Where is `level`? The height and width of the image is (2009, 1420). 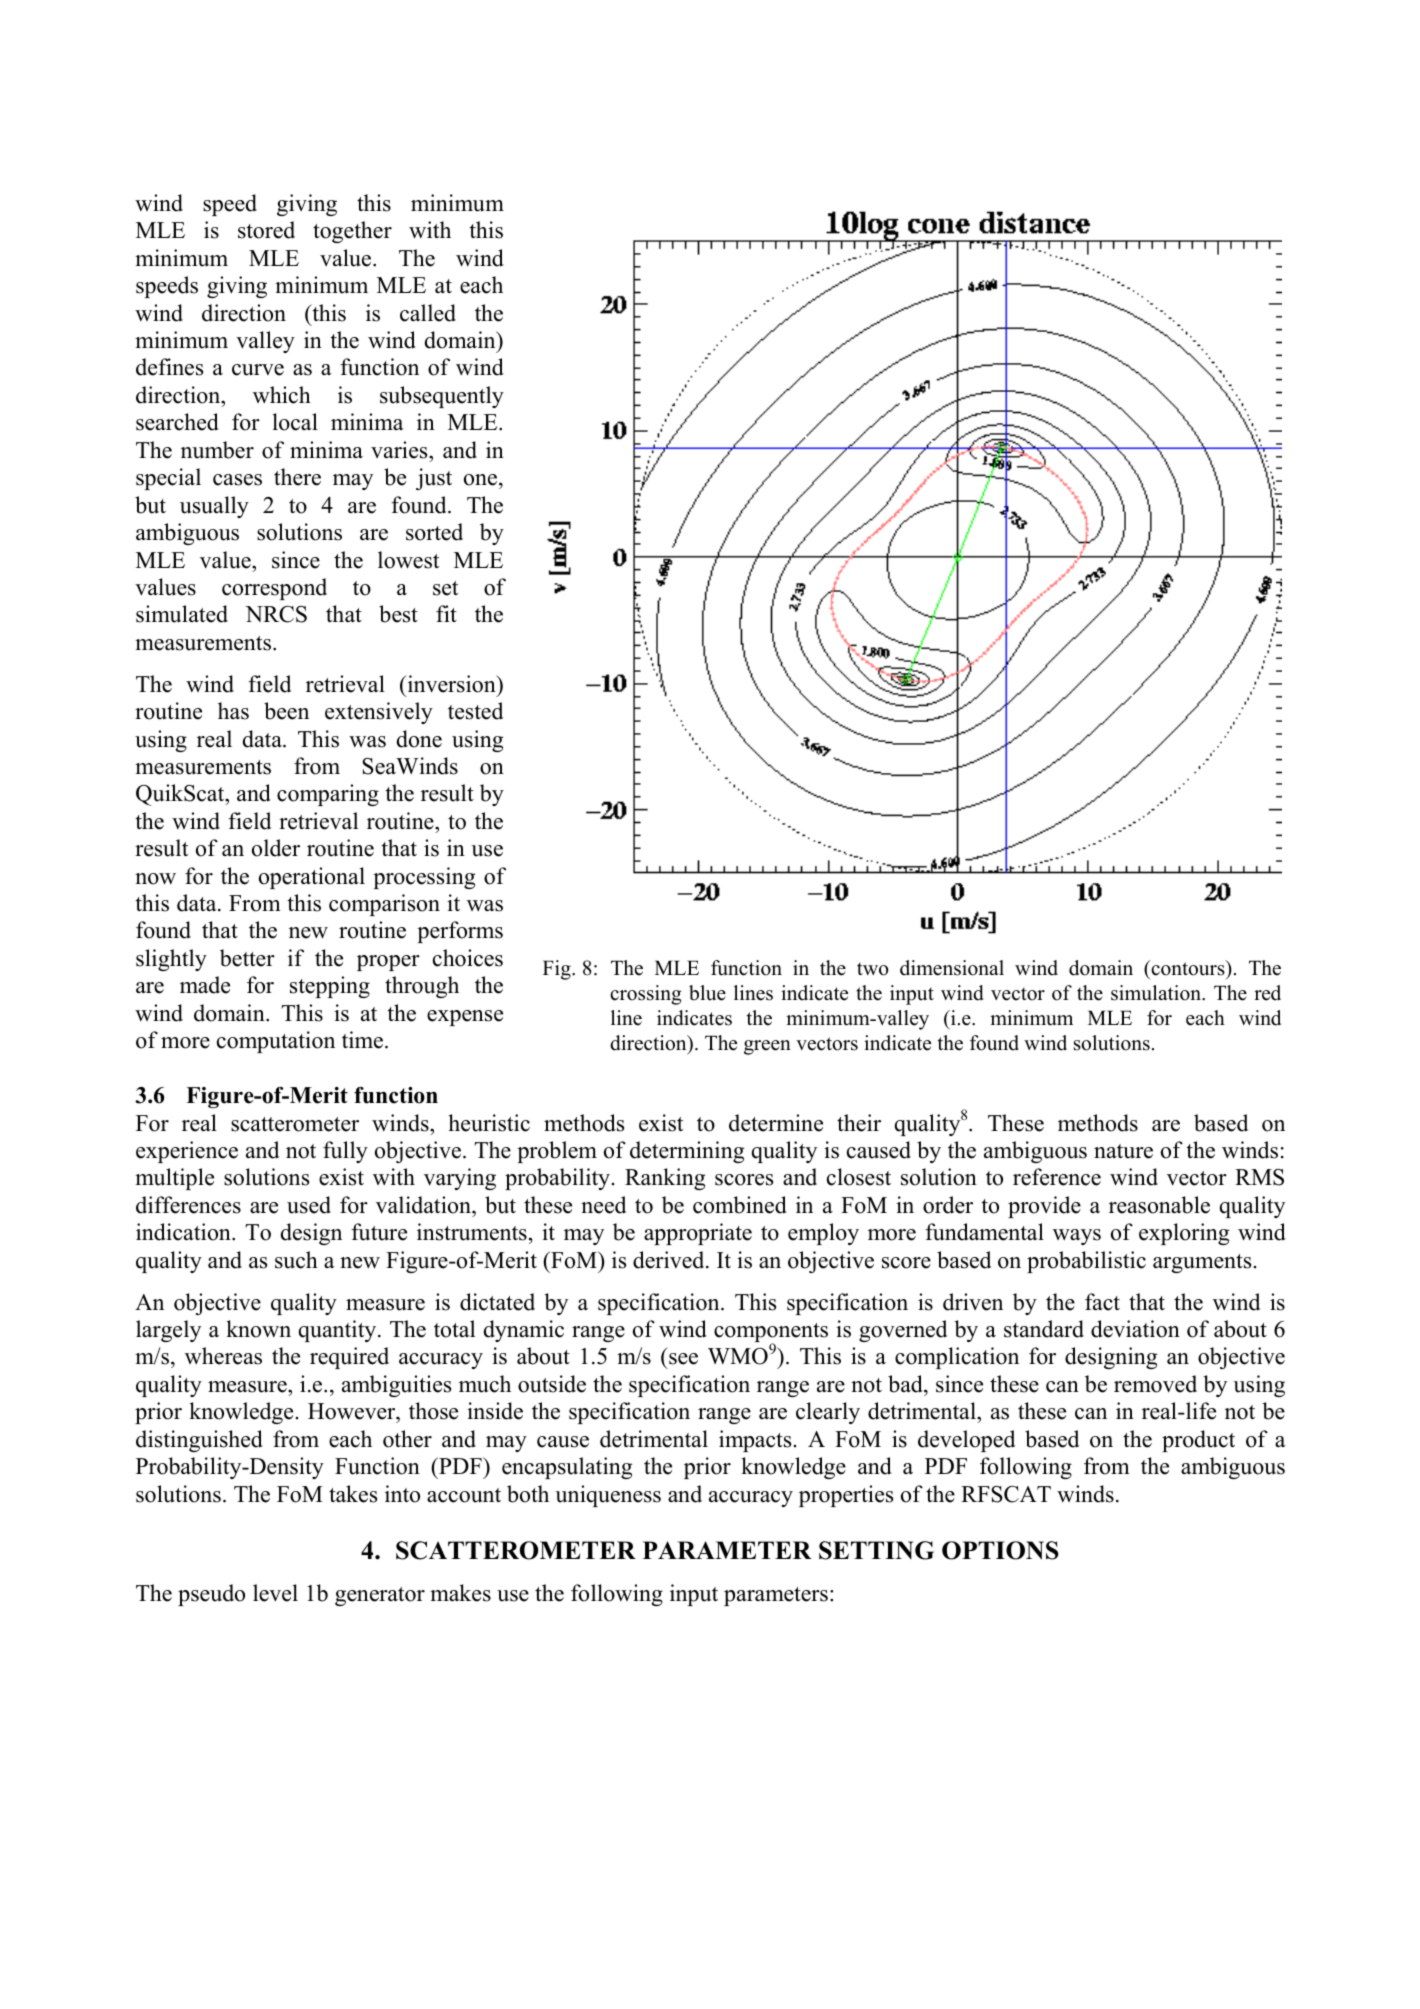
level is located at coordinates (275, 1593).
